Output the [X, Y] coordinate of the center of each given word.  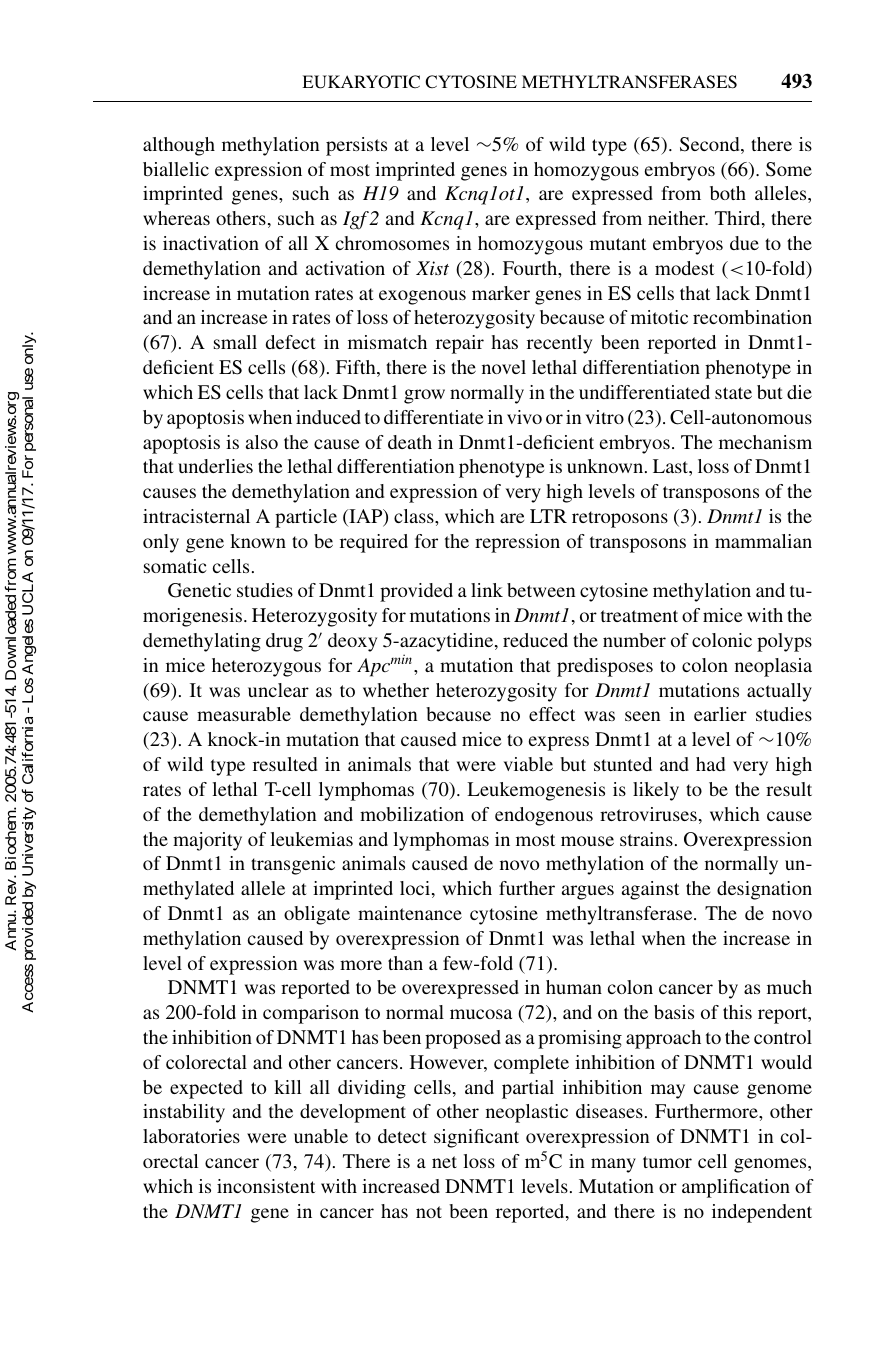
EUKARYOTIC [361, 82]
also [262, 442]
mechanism [765, 442]
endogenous [544, 816]
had [710, 764]
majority [207, 841]
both [728, 193]
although [179, 146]
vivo [524, 417]
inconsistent [266, 1186]
